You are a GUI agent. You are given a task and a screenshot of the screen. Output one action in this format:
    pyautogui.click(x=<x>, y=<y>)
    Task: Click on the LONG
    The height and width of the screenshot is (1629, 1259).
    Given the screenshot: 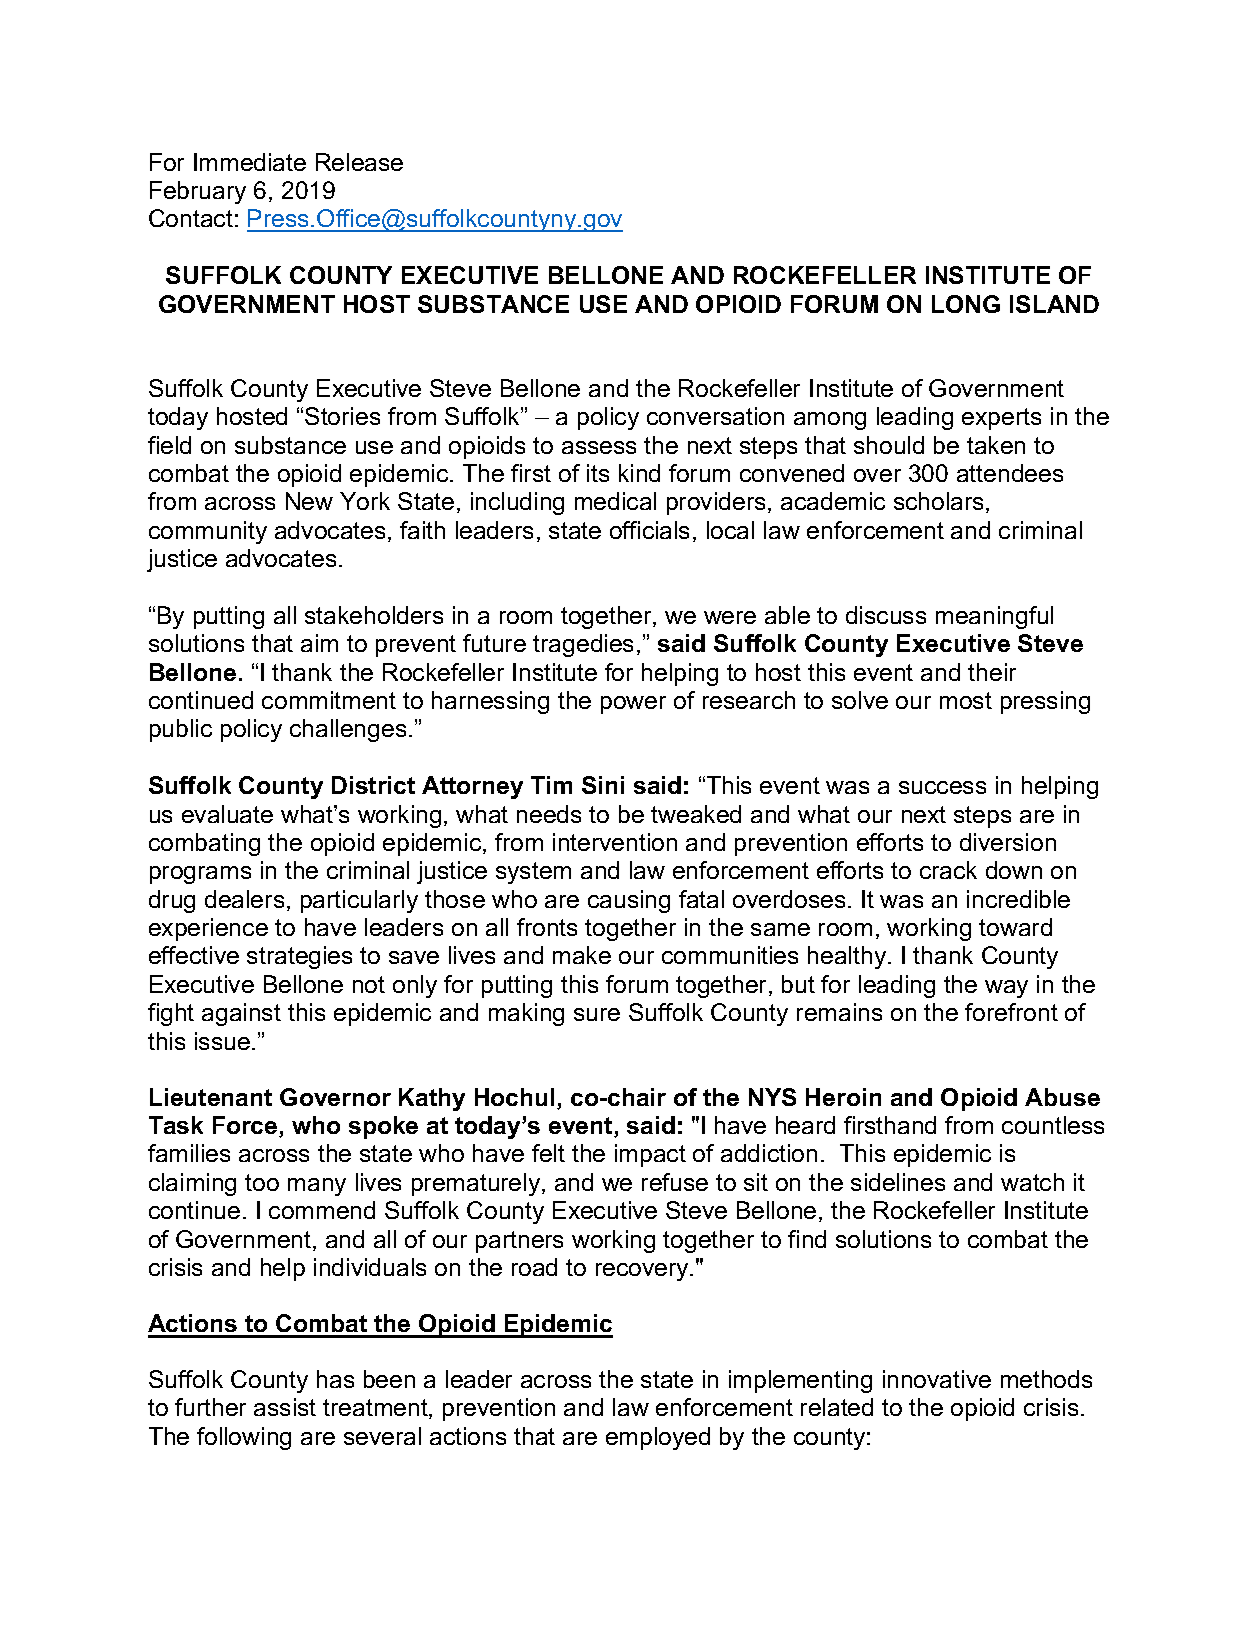 What is the action you would take?
    pyautogui.click(x=966, y=304)
